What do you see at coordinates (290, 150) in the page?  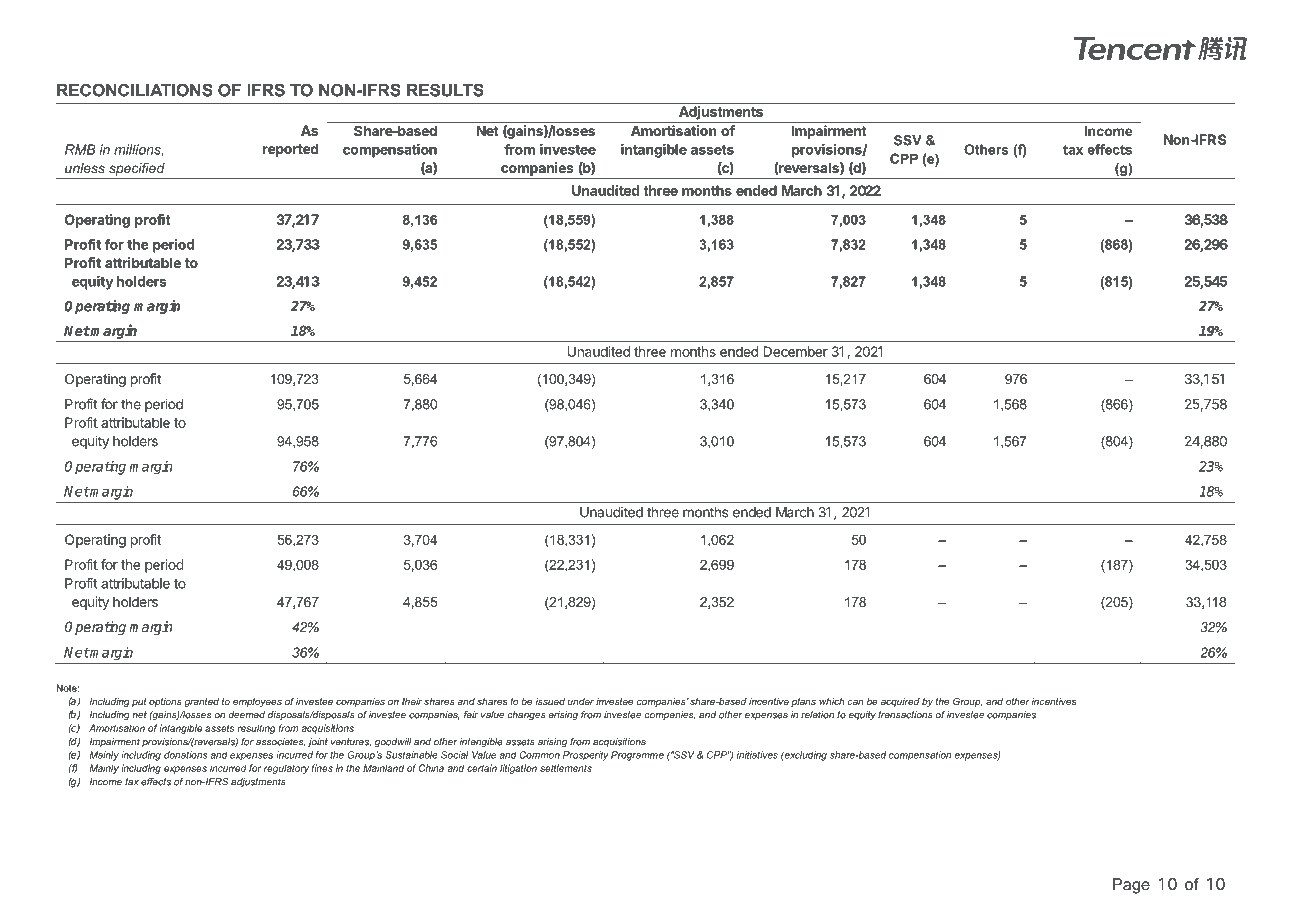 I see `reported` at bounding box center [290, 150].
